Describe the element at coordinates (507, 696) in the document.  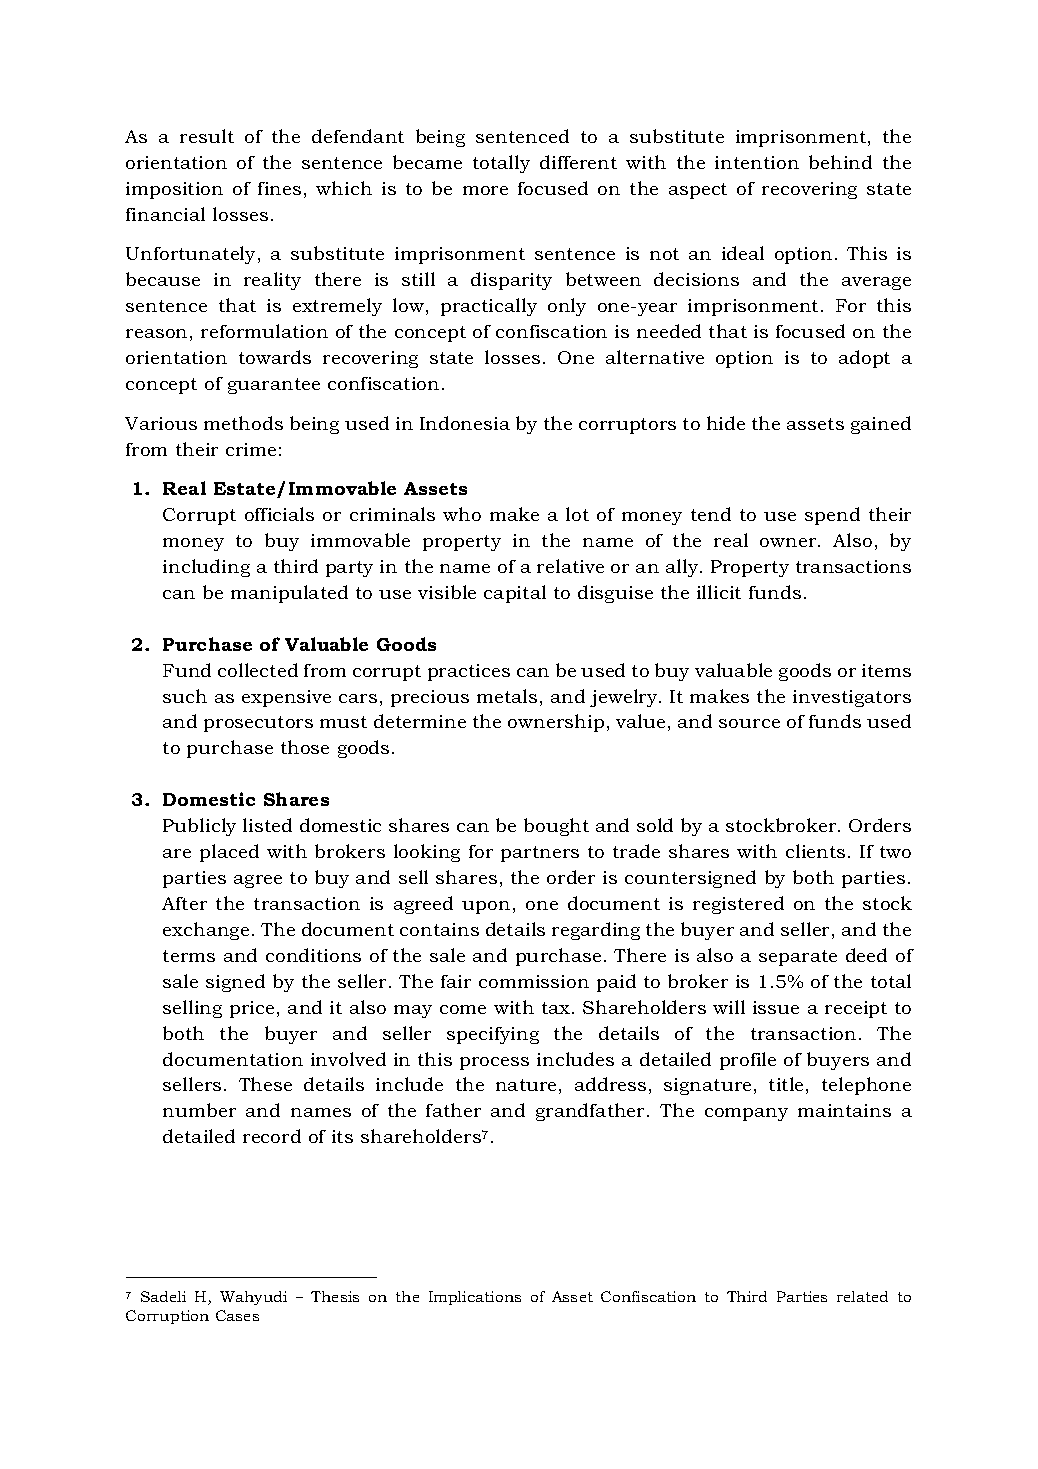
I see `metals` at that location.
